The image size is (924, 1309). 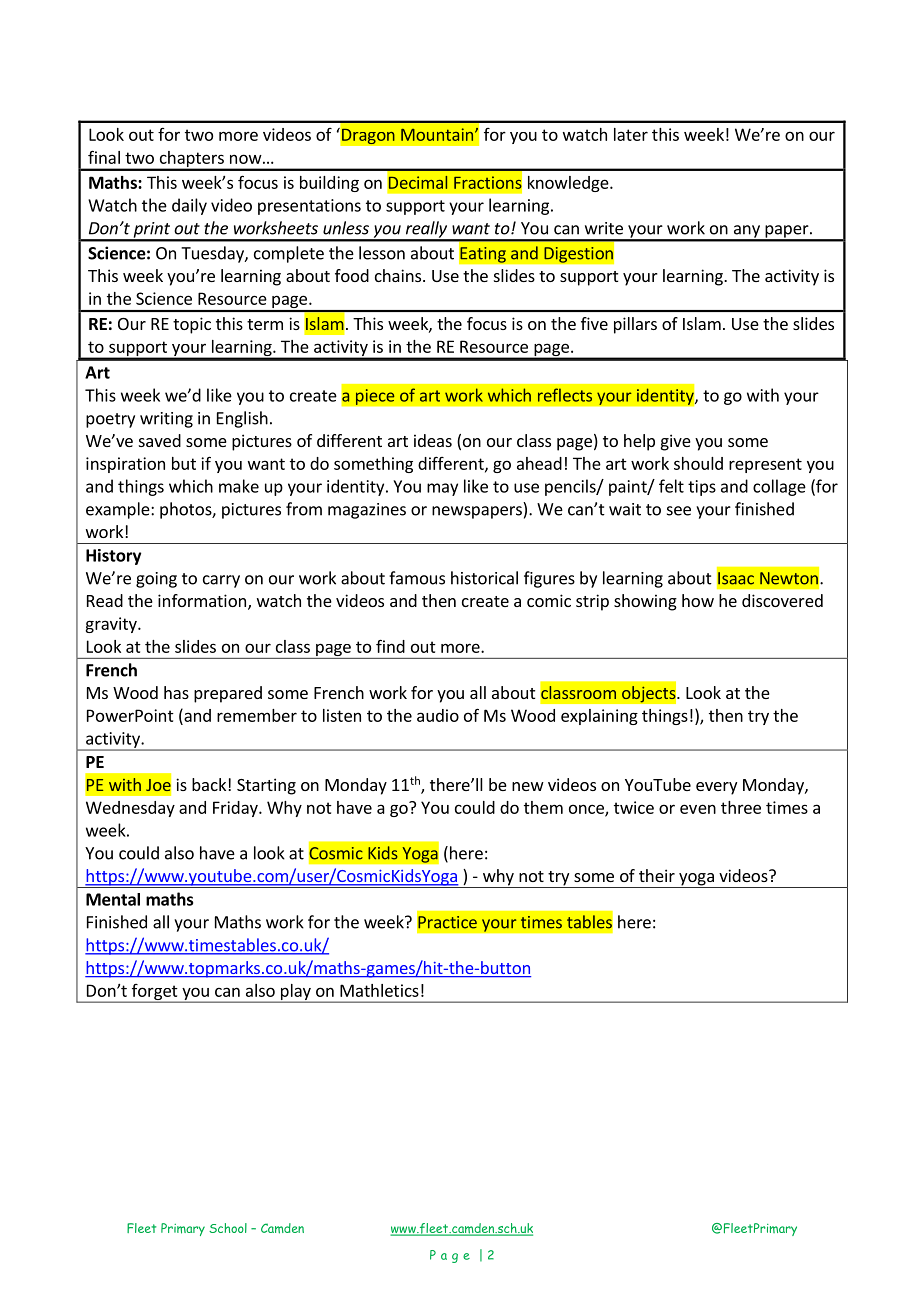 I want to click on writing, so click(x=166, y=420).
